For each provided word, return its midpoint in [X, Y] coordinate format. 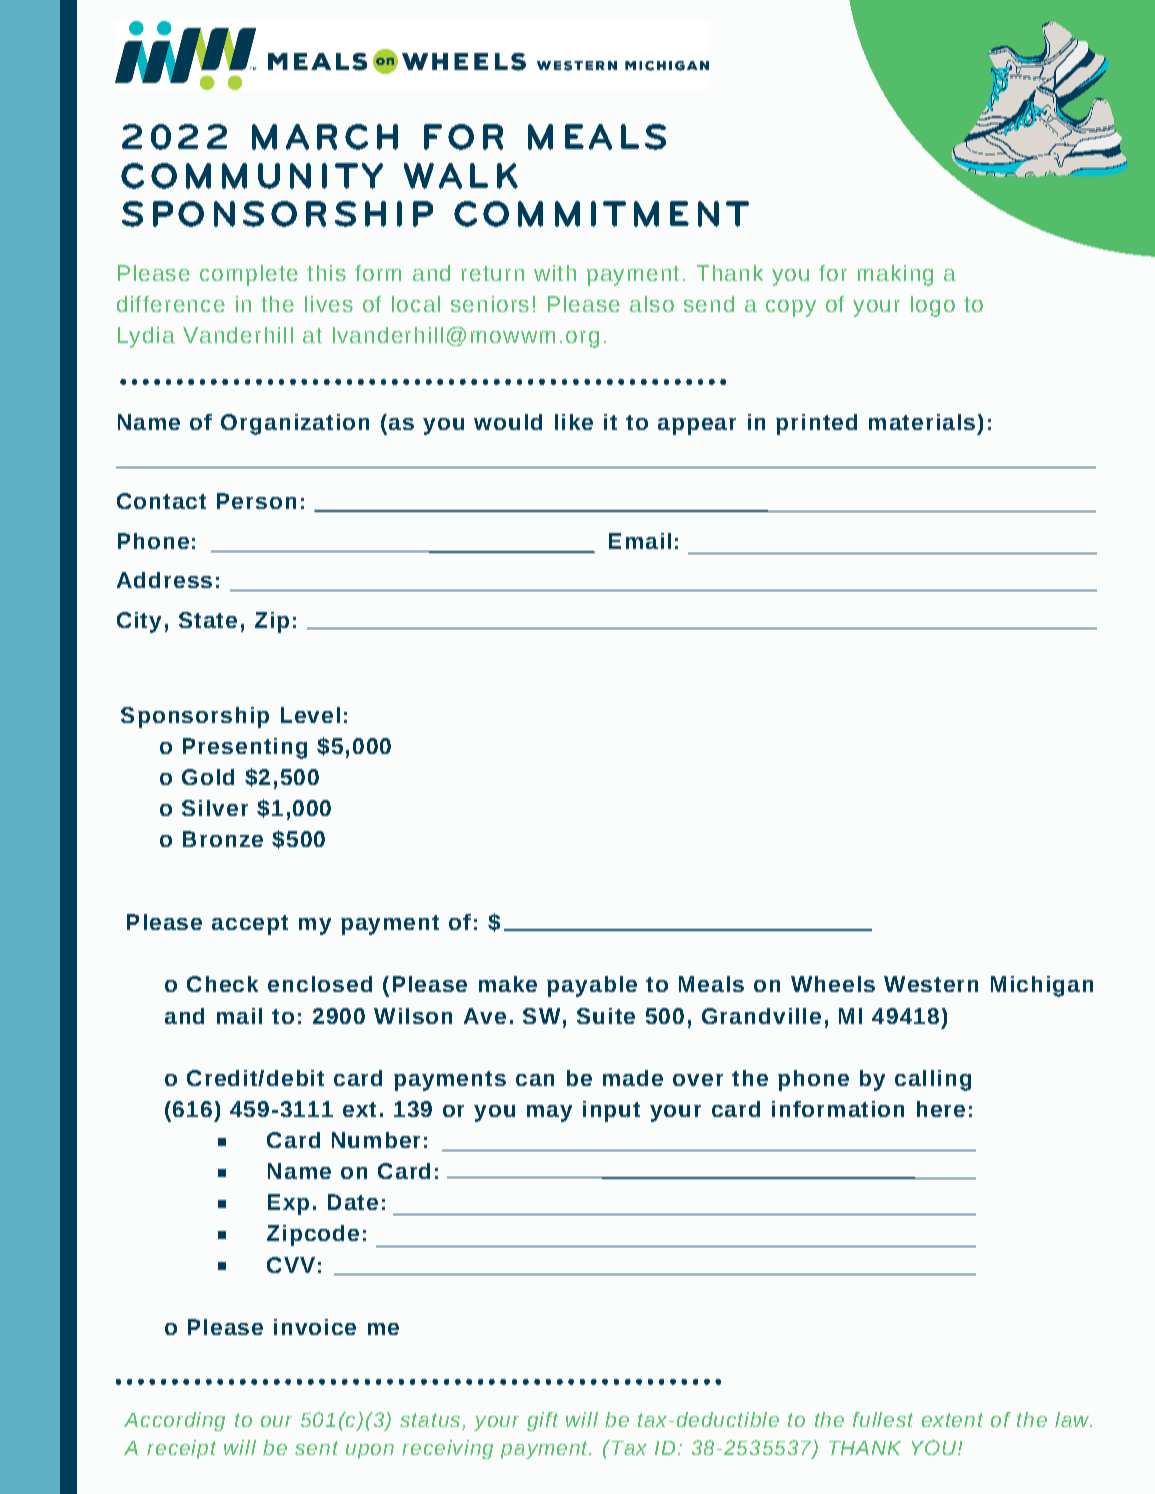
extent [952, 1420]
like [574, 422]
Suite [606, 1016]
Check [222, 984]
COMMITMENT [601, 214]
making [895, 275]
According [174, 1421]
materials [922, 422]
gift [542, 1421]
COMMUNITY [252, 176]
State [208, 620]
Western [931, 984]
